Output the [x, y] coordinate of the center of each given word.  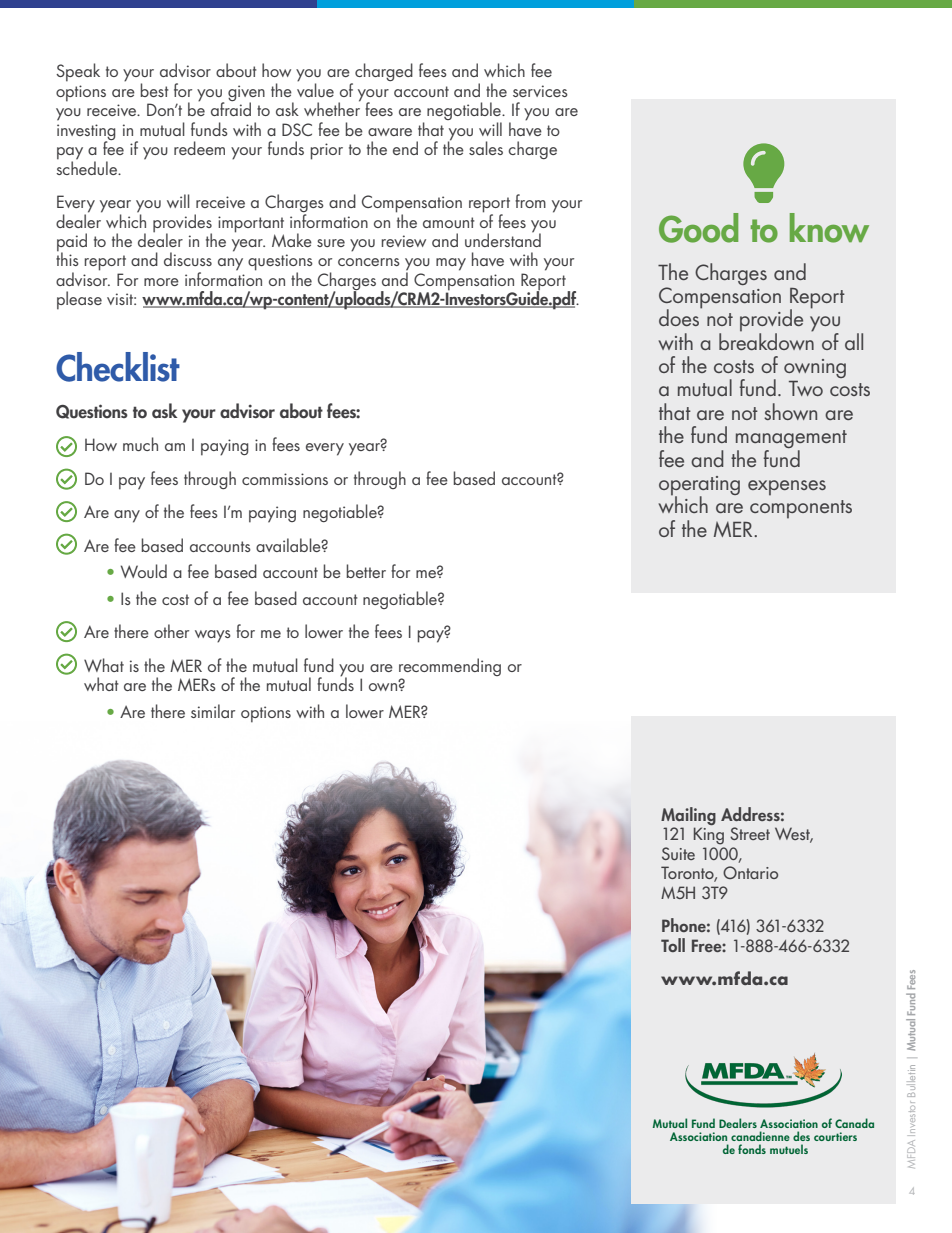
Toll [673, 945]
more [161, 282]
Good [698, 228]
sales [486, 148]
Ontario [750, 872]
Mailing [688, 817]
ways [213, 636]
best [154, 90]
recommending [450, 668]
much [140, 444]
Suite [678, 853]
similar [213, 711]
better [366, 571]
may [451, 264]
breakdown [766, 340]
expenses [787, 488]
